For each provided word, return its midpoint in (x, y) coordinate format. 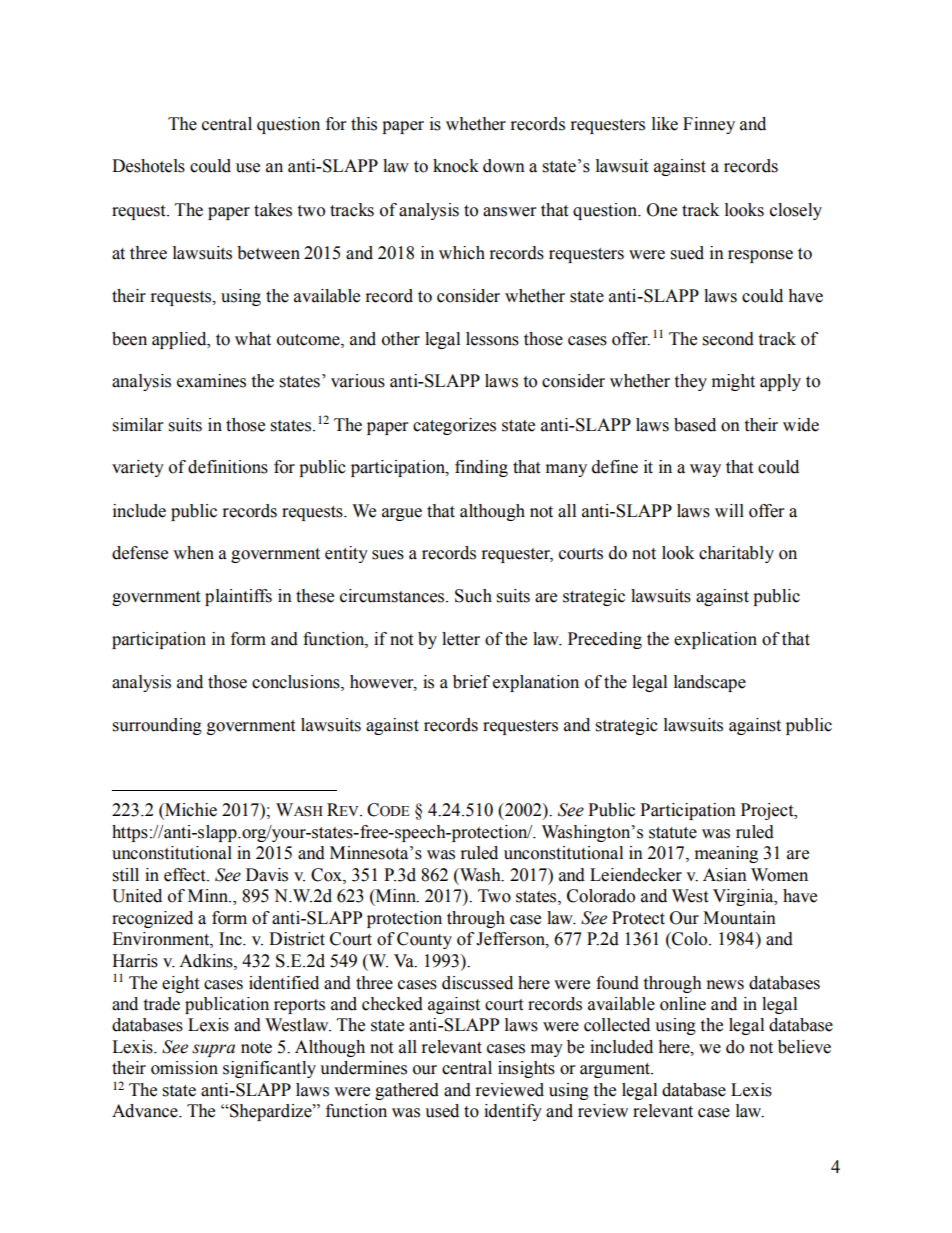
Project (768, 811)
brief (471, 682)
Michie (190, 811)
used (442, 1111)
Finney (709, 125)
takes (273, 210)
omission (184, 1068)
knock (456, 166)
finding (481, 468)
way (705, 470)
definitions (228, 467)
